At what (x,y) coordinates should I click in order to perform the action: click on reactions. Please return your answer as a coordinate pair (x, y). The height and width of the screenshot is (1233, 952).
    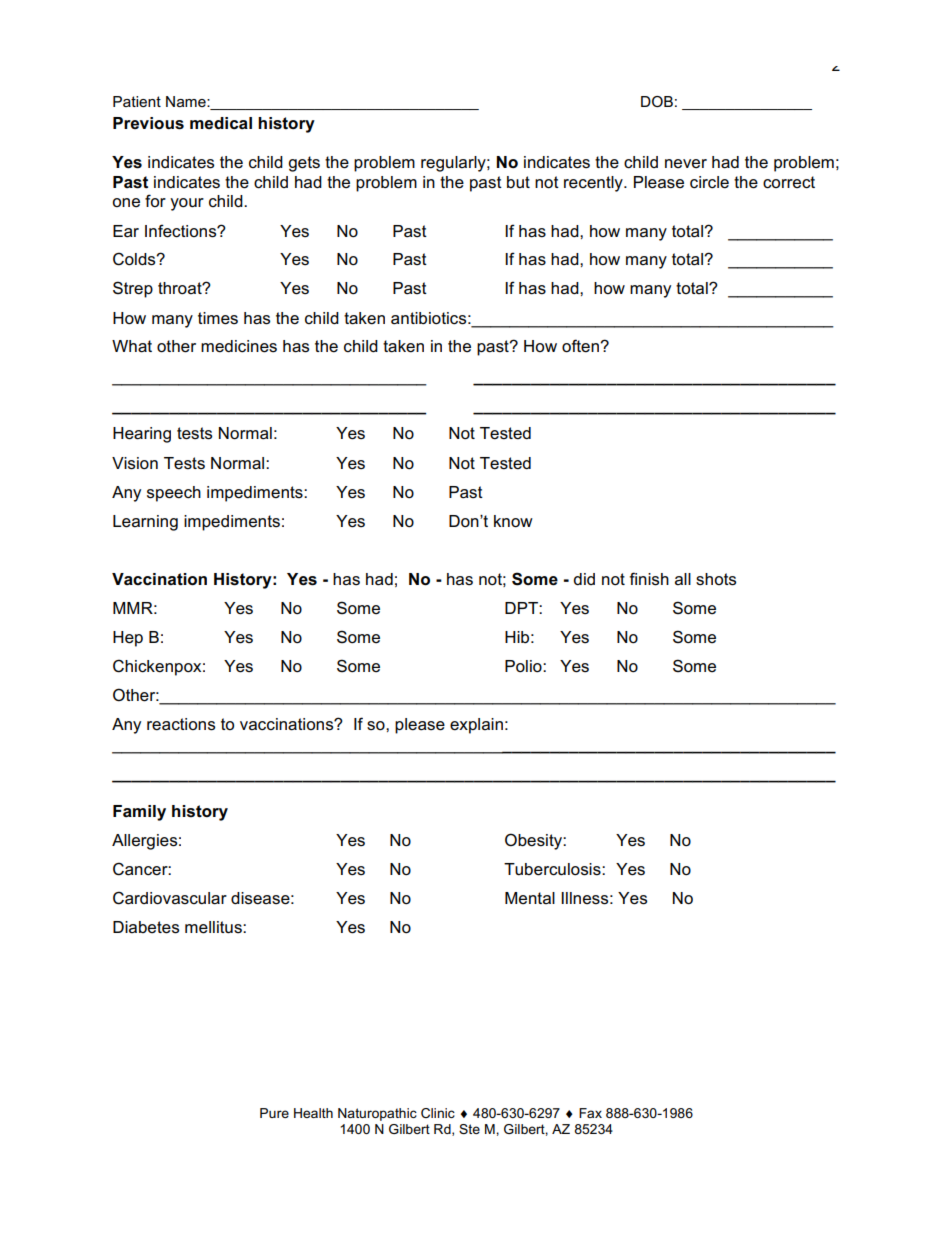
    Looking at the image, I should click on (181, 724).
